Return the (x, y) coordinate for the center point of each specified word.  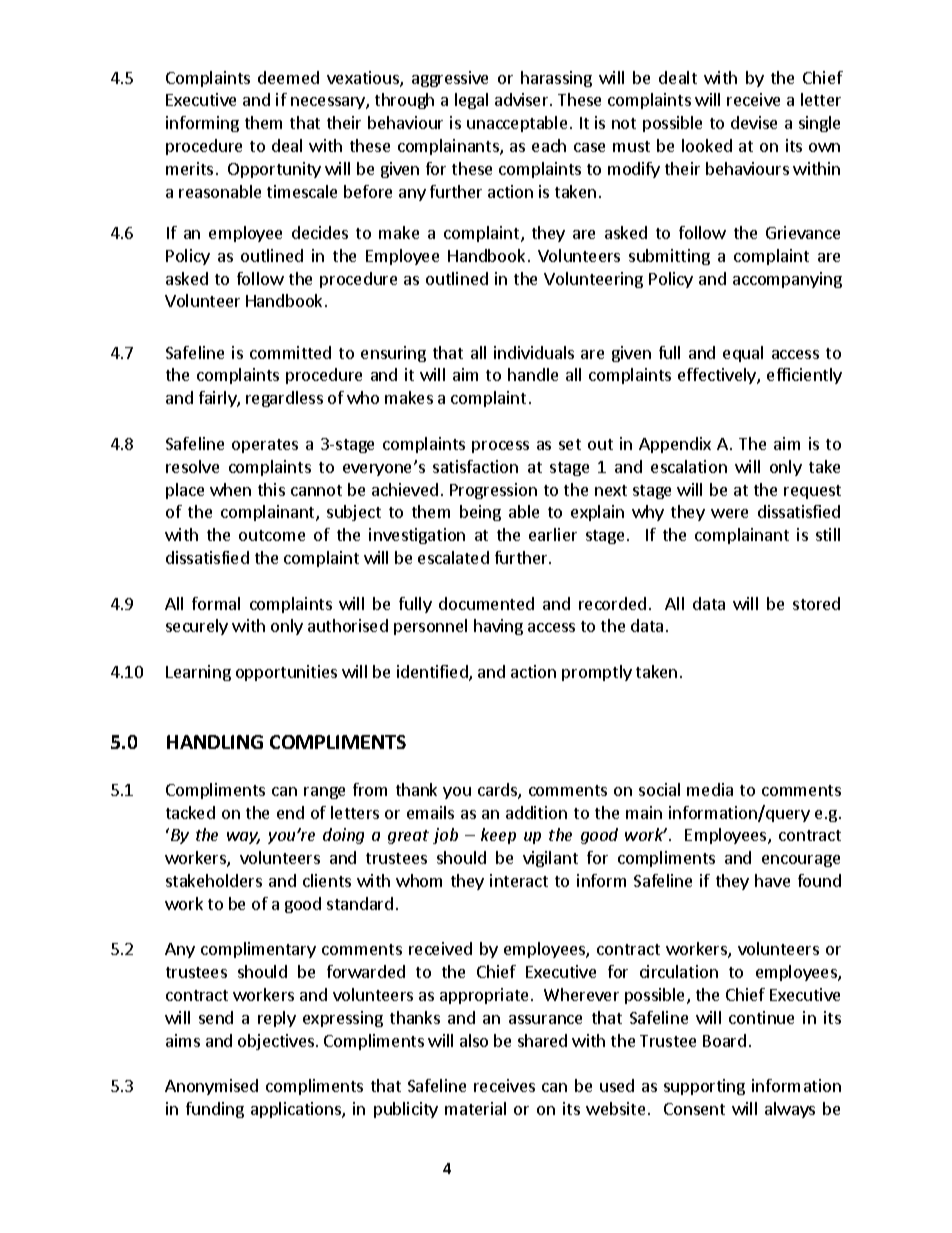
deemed (288, 77)
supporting (704, 1087)
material (475, 1108)
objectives (277, 1042)
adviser (523, 99)
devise (754, 122)
